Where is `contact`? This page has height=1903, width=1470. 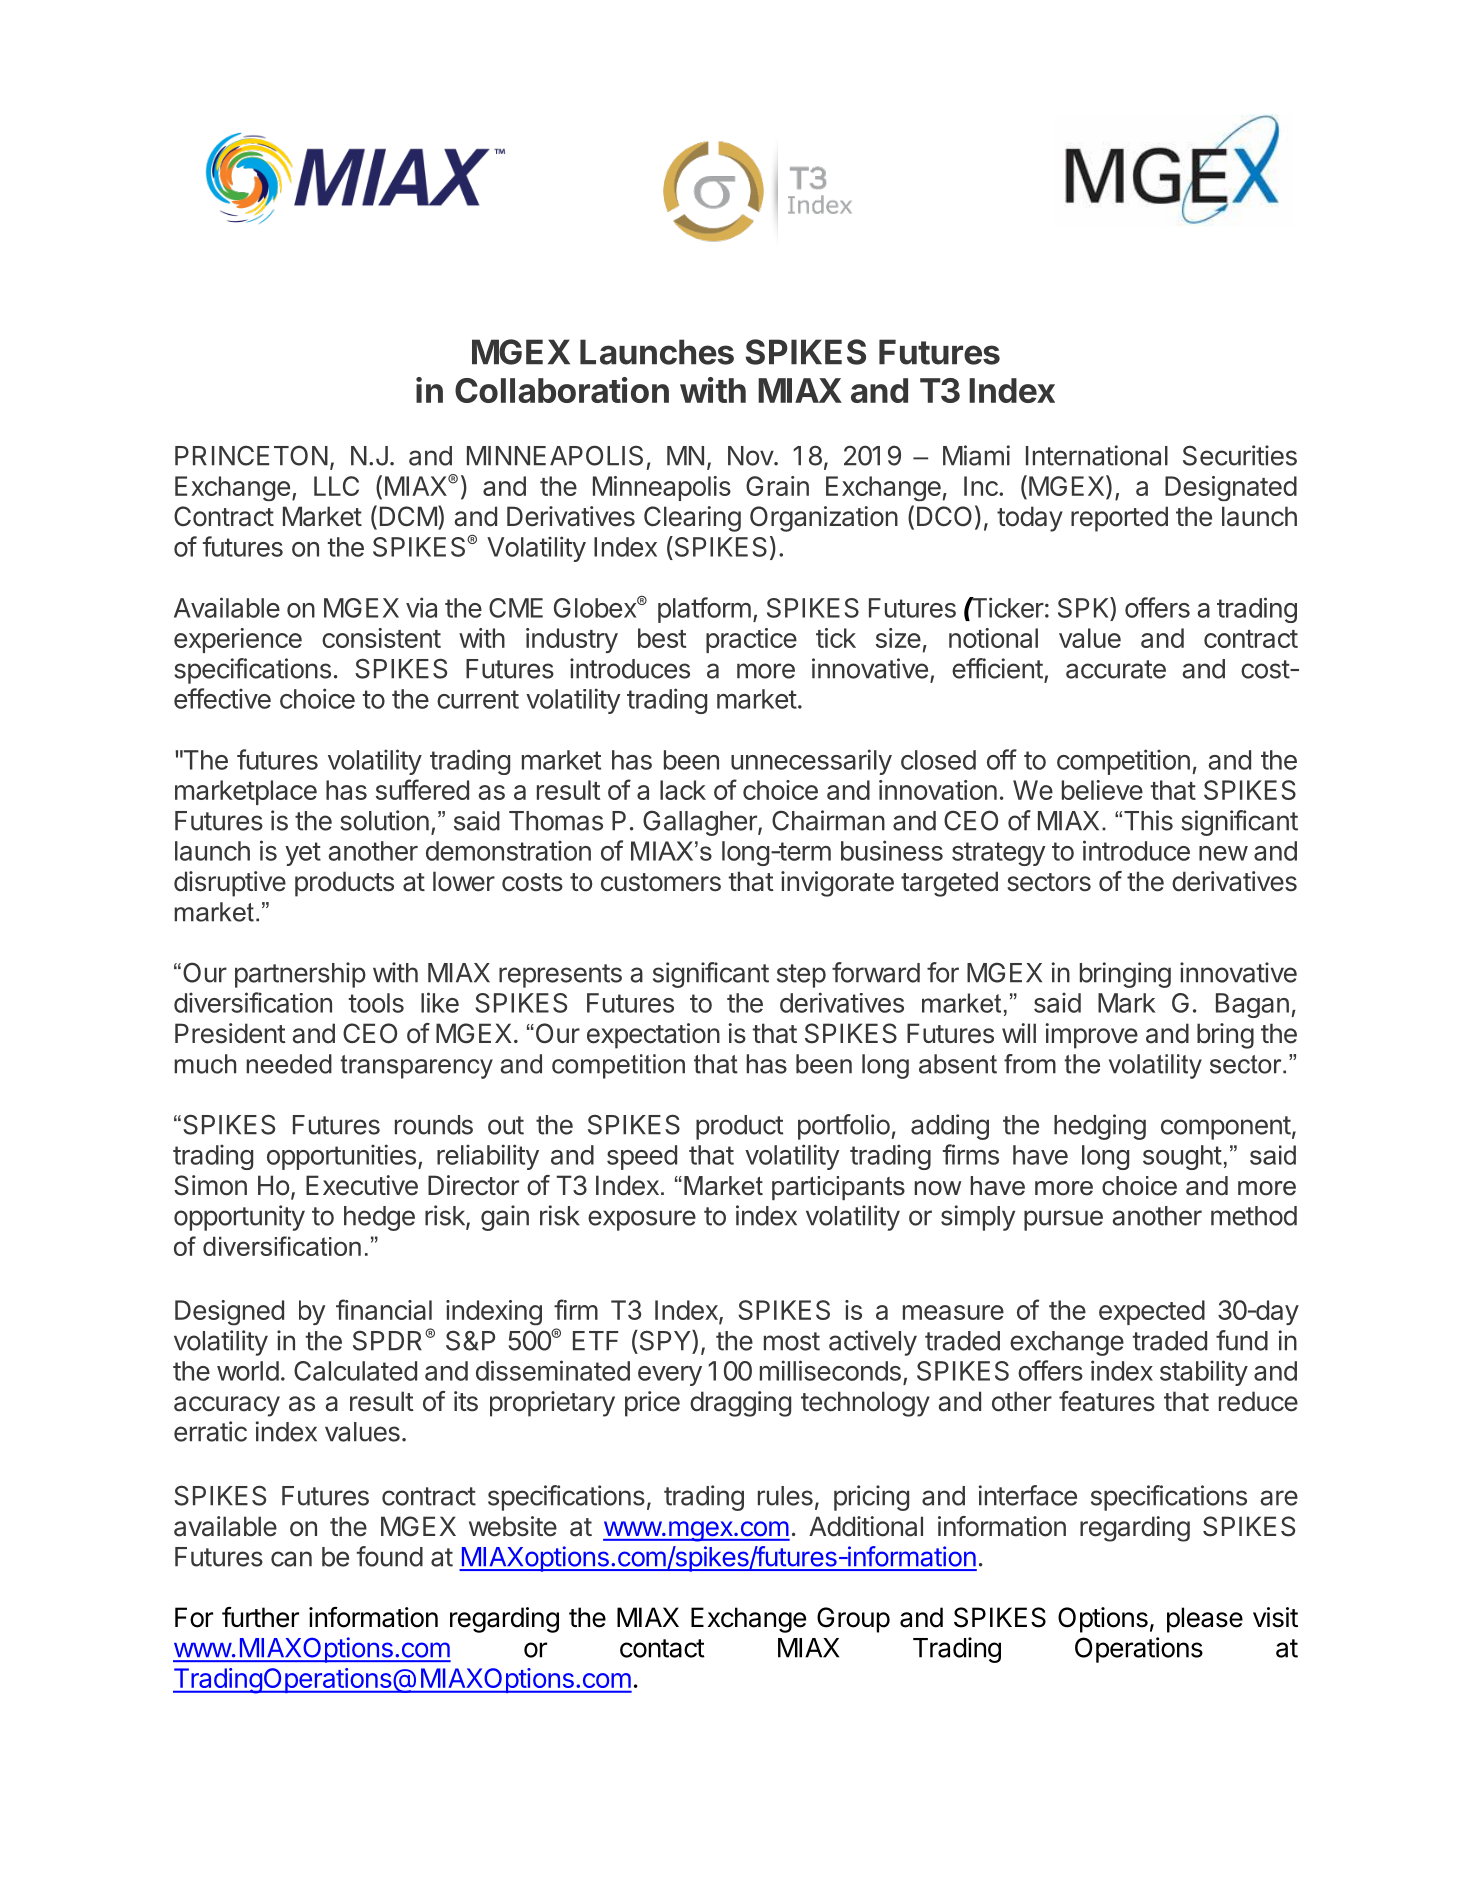 contact is located at coordinates (662, 1648).
